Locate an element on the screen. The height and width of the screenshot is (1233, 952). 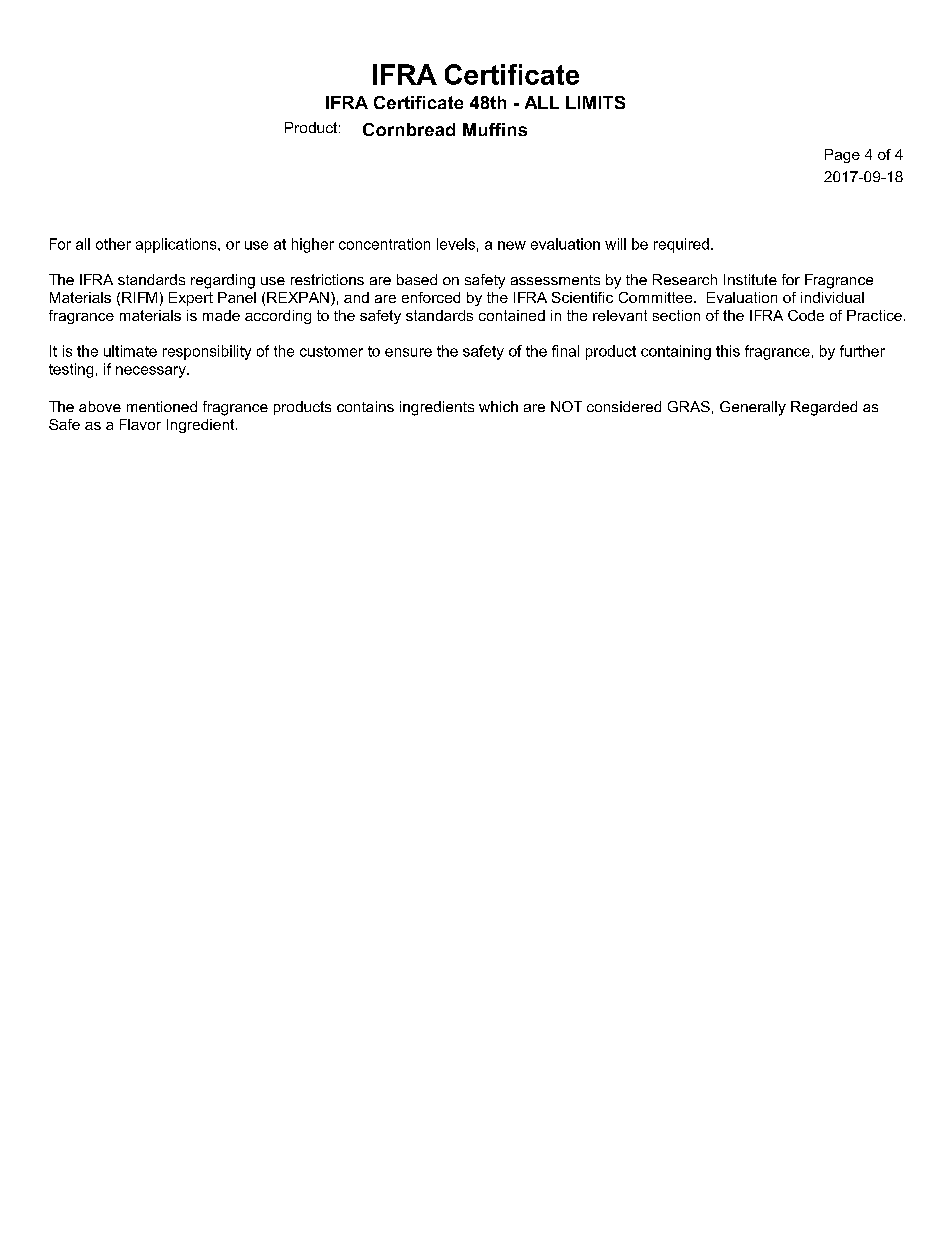
Page is located at coordinates (842, 156).
